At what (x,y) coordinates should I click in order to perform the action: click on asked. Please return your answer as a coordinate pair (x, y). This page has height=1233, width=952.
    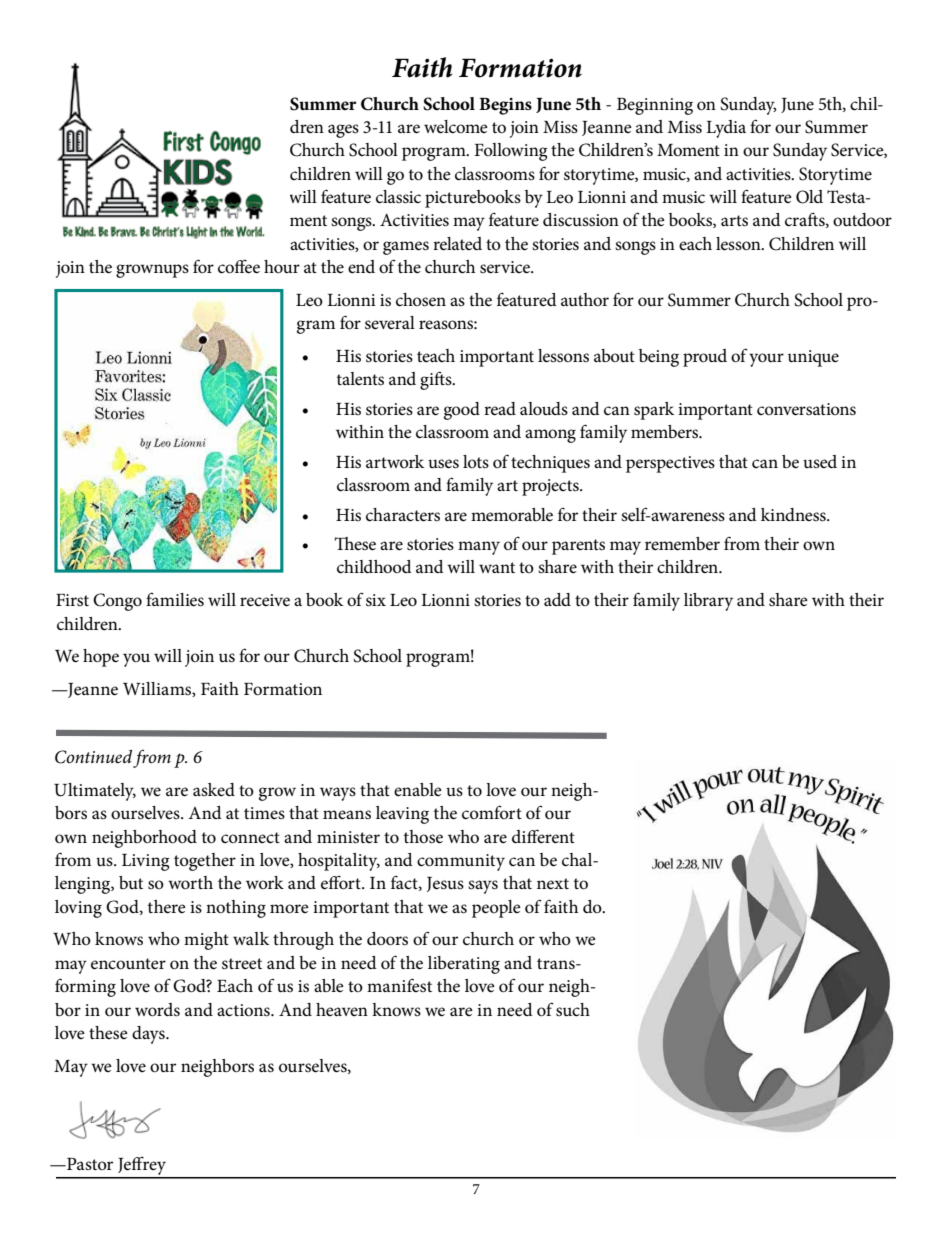
    Looking at the image, I should click on (214, 789).
